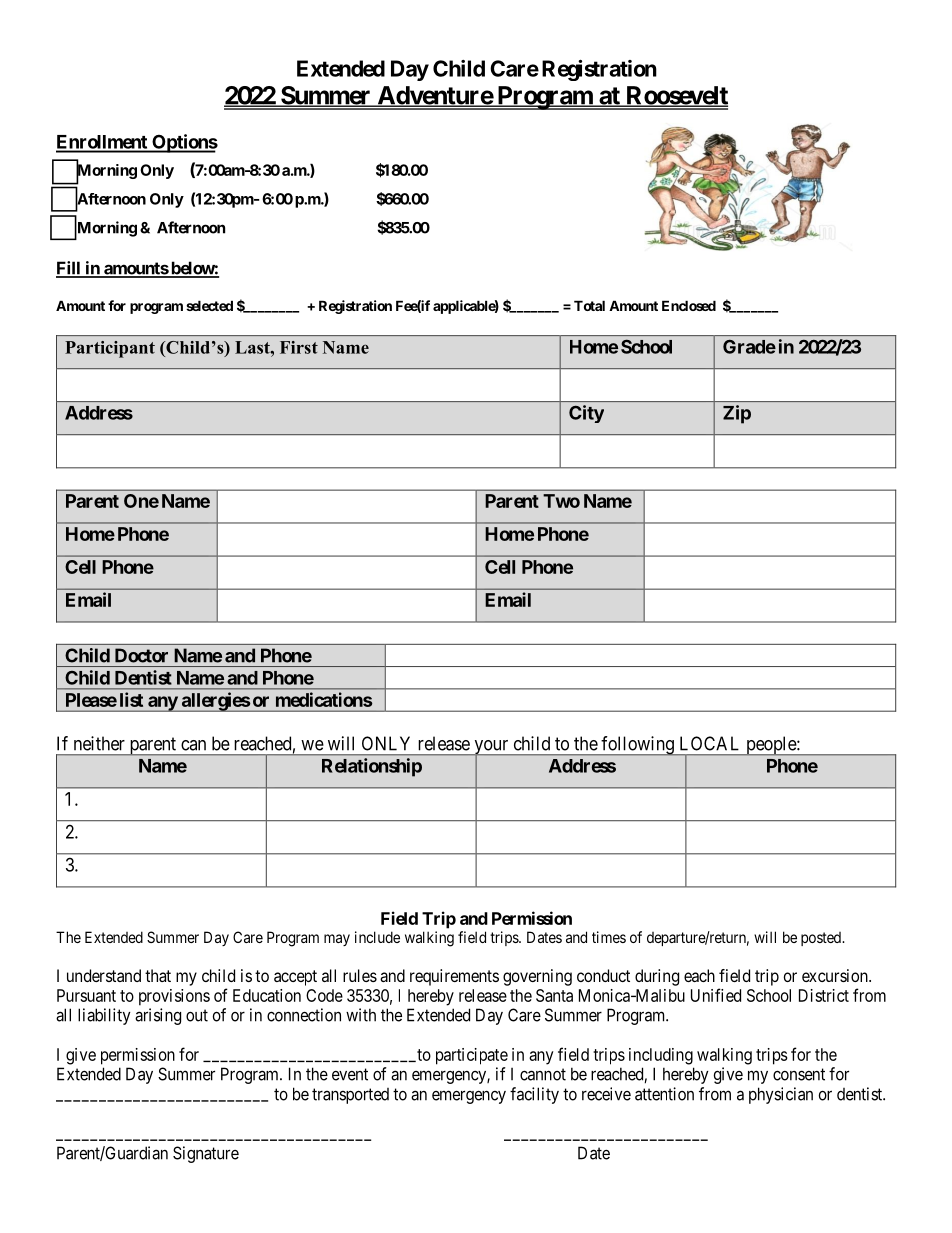  Describe the element at coordinates (110, 349) in the screenshot. I see `Participant` at that location.
